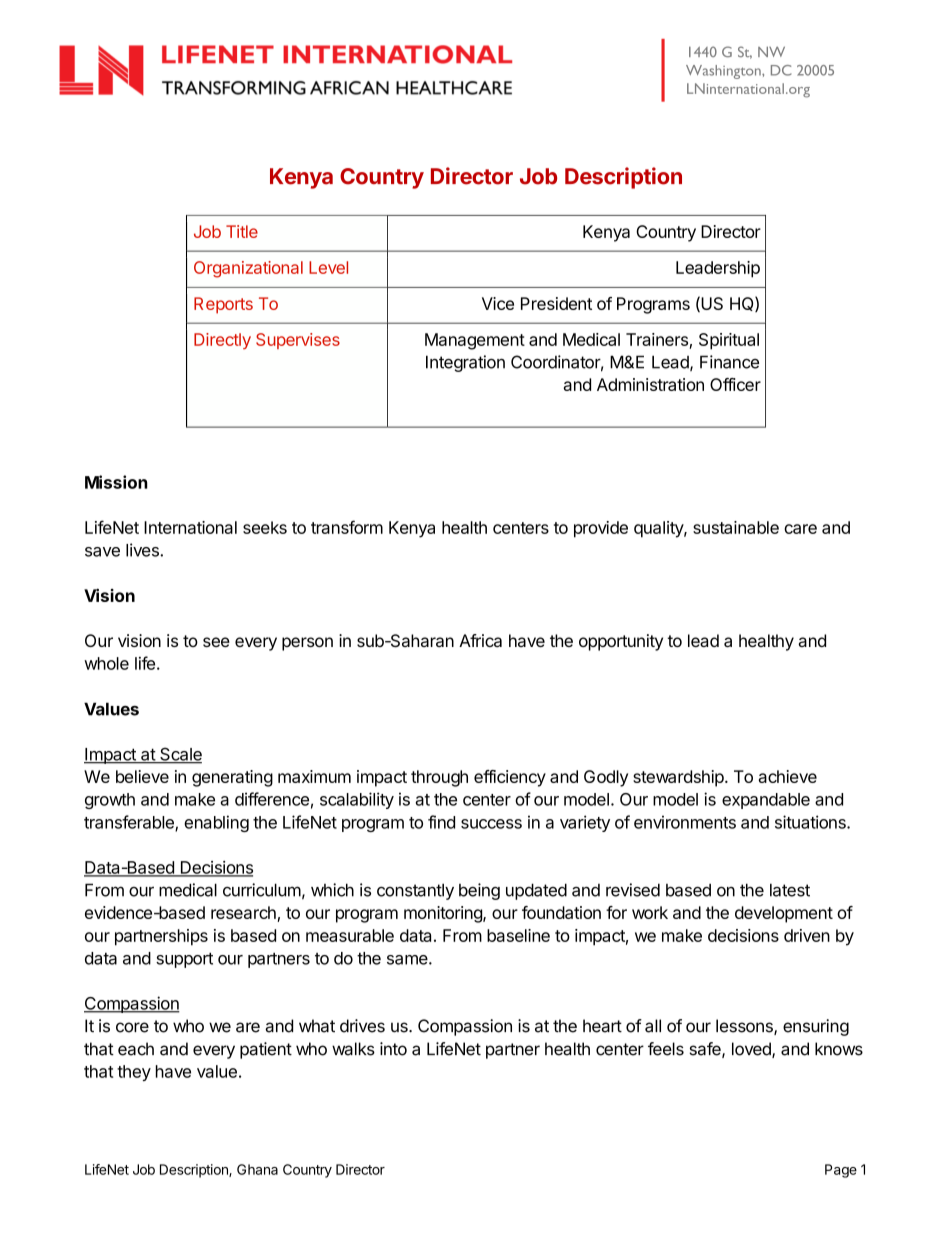 The width and height of the image is (952, 1233). I want to click on Ghana, so click(257, 1169).
